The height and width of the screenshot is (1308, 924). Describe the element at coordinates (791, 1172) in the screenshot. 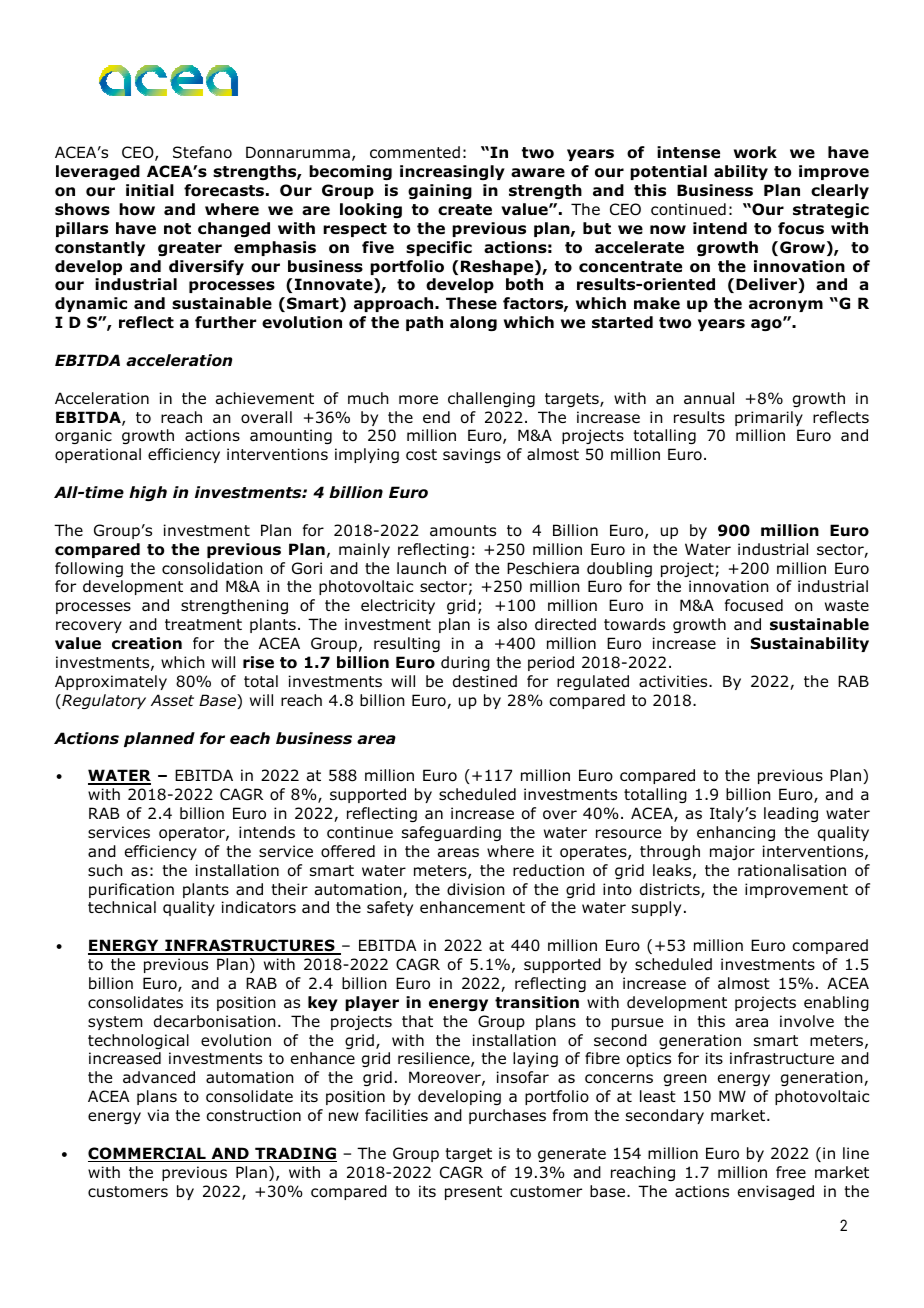

I see `free` at that location.
